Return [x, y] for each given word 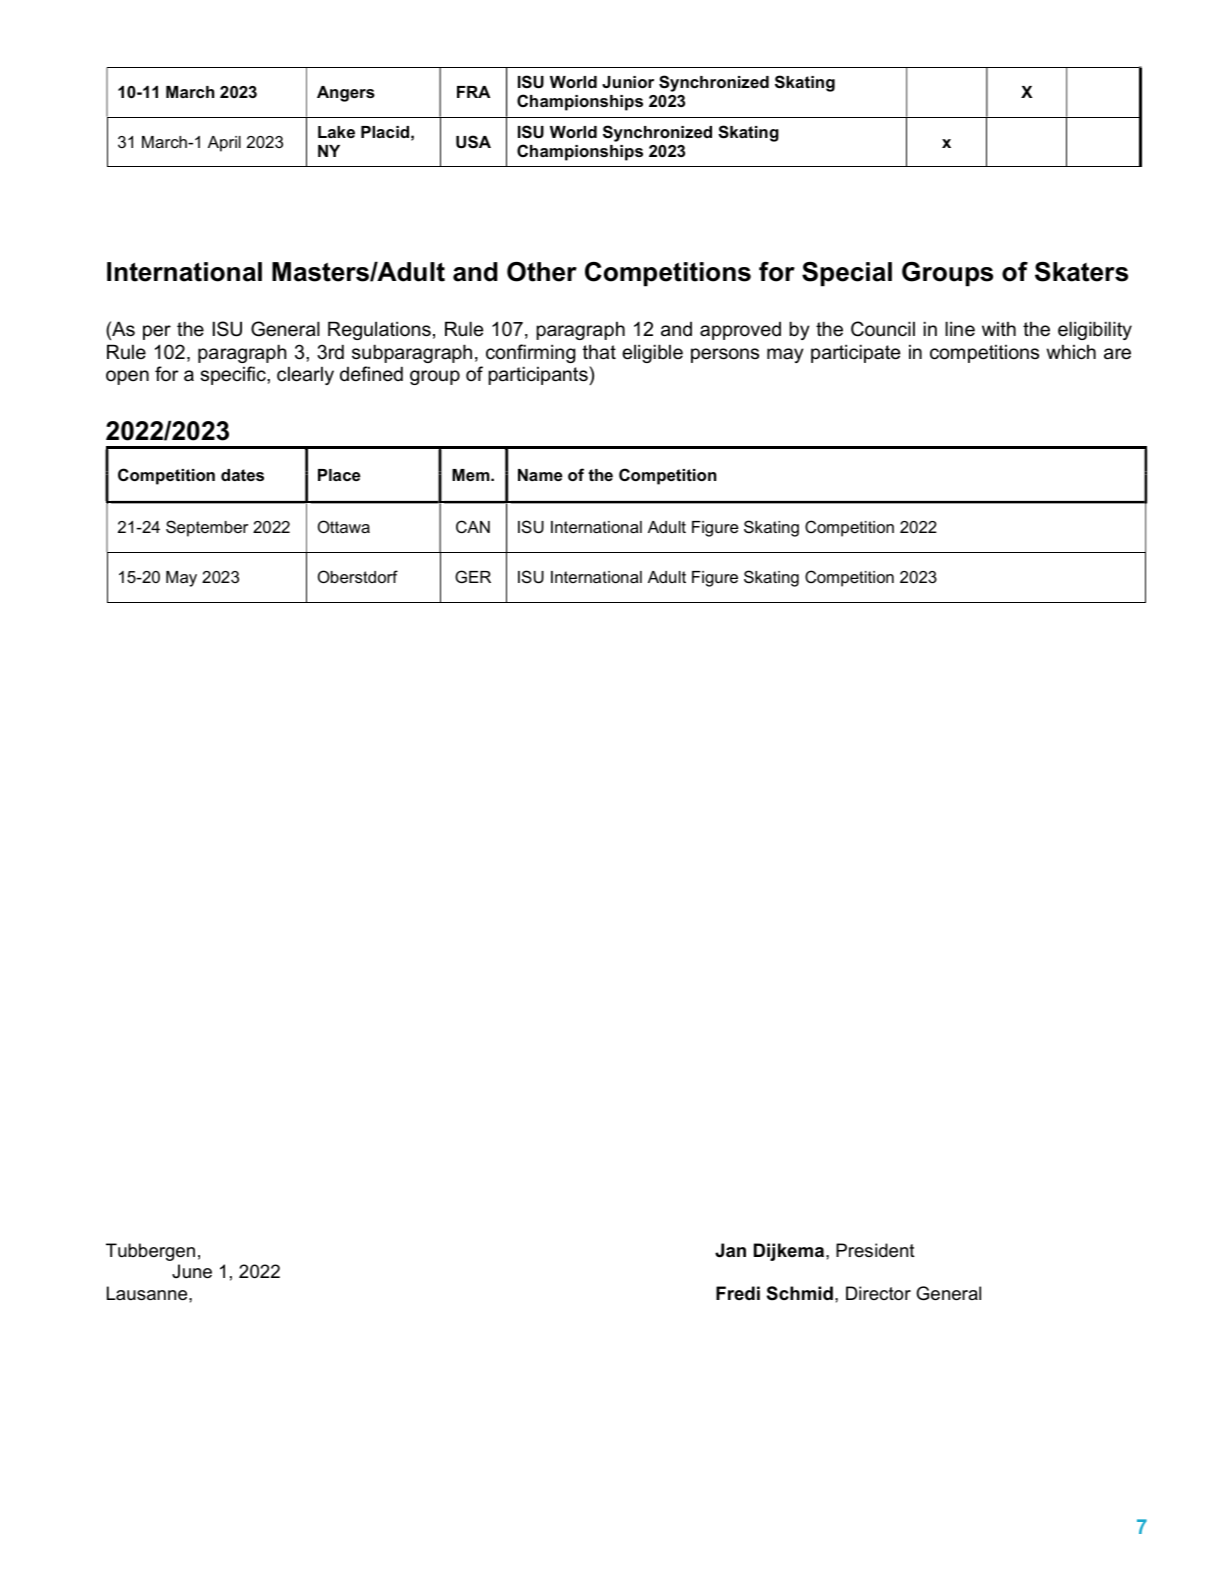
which [1071, 352]
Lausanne [148, 1293]
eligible [652, 353]
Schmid [800, 1293]
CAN [473, 526]
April [224, 144]
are [1117, 354]
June [192, 1271]
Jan [730, 1250]
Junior [628, 82]
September [207, 528]
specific [234, 375]
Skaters [1081, 272]
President [875, 1250]
